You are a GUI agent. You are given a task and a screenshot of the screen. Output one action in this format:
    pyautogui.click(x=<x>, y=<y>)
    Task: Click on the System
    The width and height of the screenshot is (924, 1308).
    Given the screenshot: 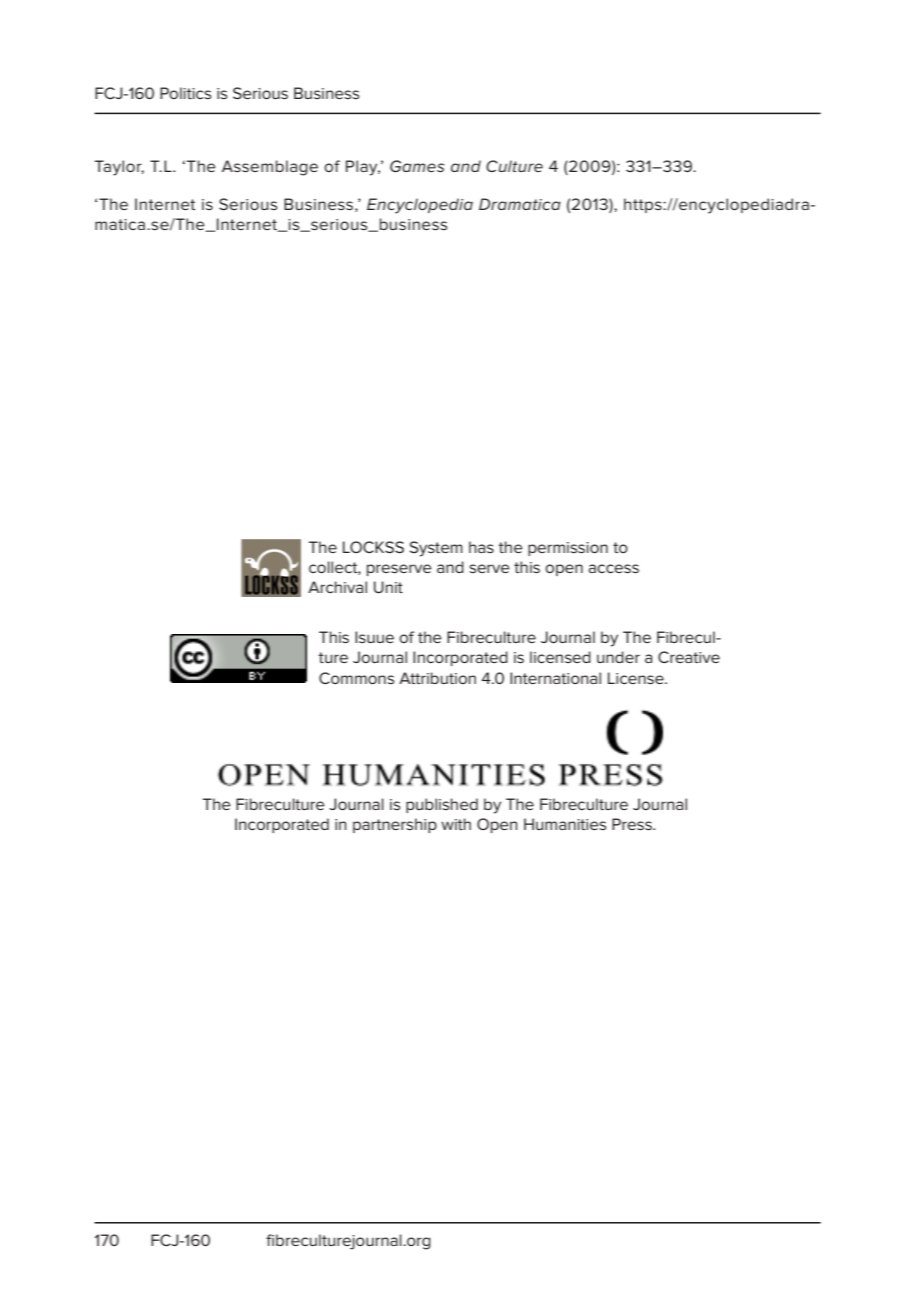 What is the action you would take?
    pyautogui.click(x=436, y=549)
